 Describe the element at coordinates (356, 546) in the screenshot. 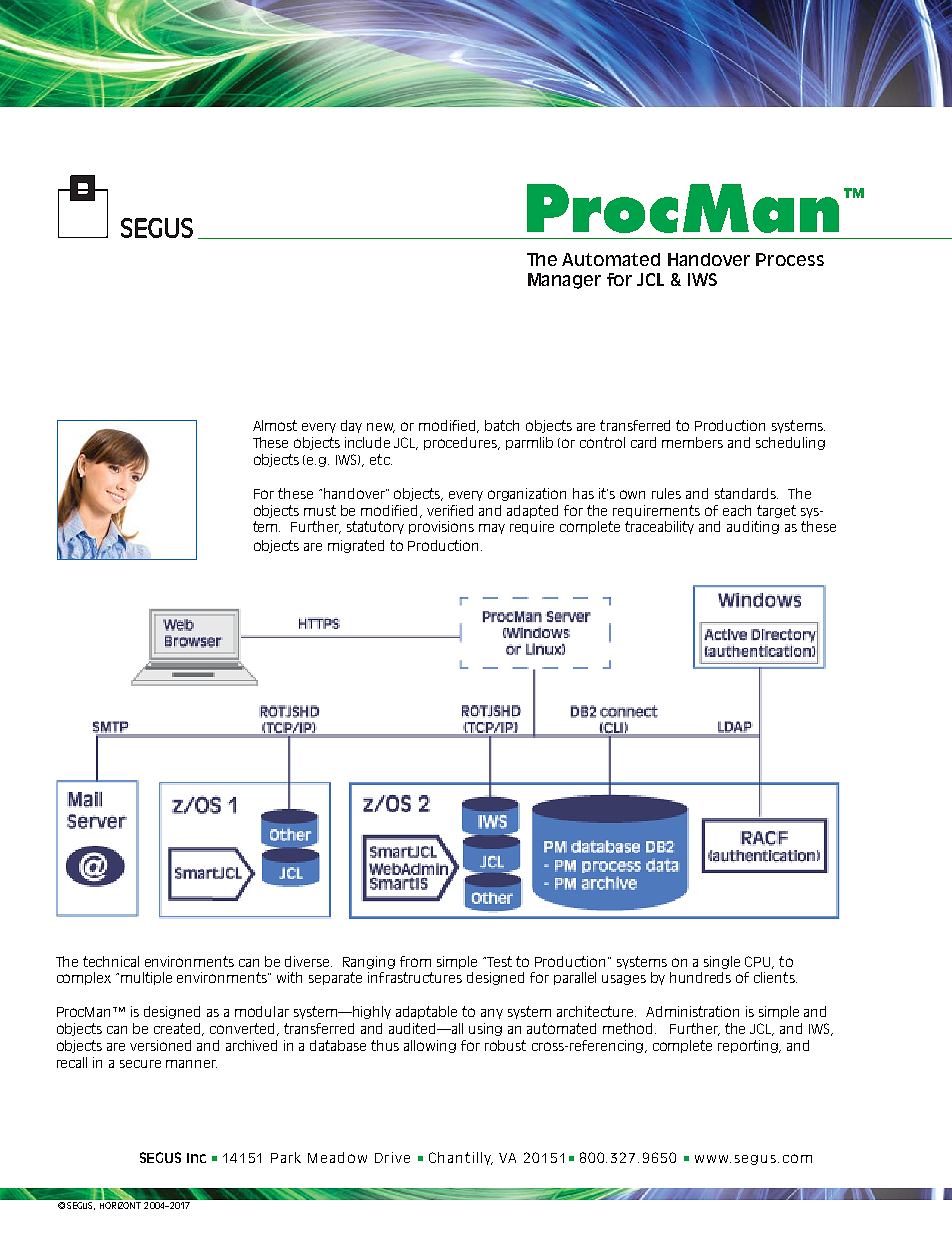

I see `migrated` at that location.
